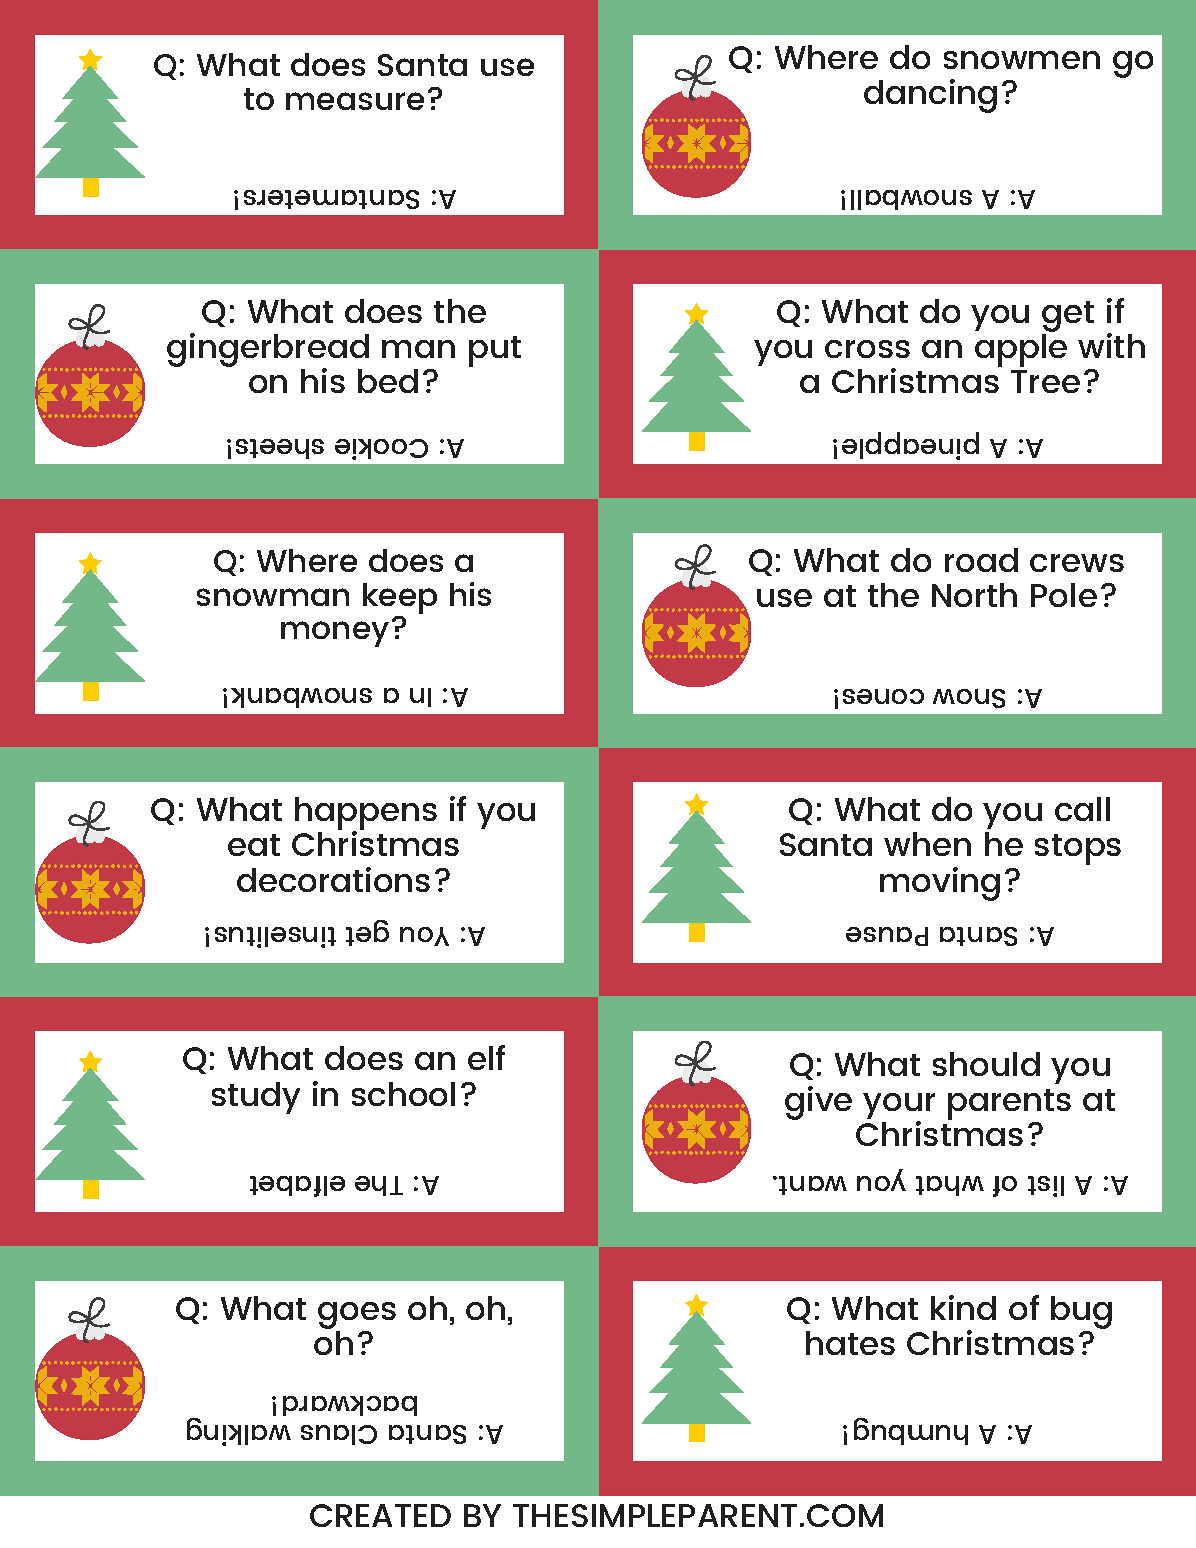  What do you see at coordinates (850, 1343) in the page?
I see `hates` at bounding box center [850, 1343].
